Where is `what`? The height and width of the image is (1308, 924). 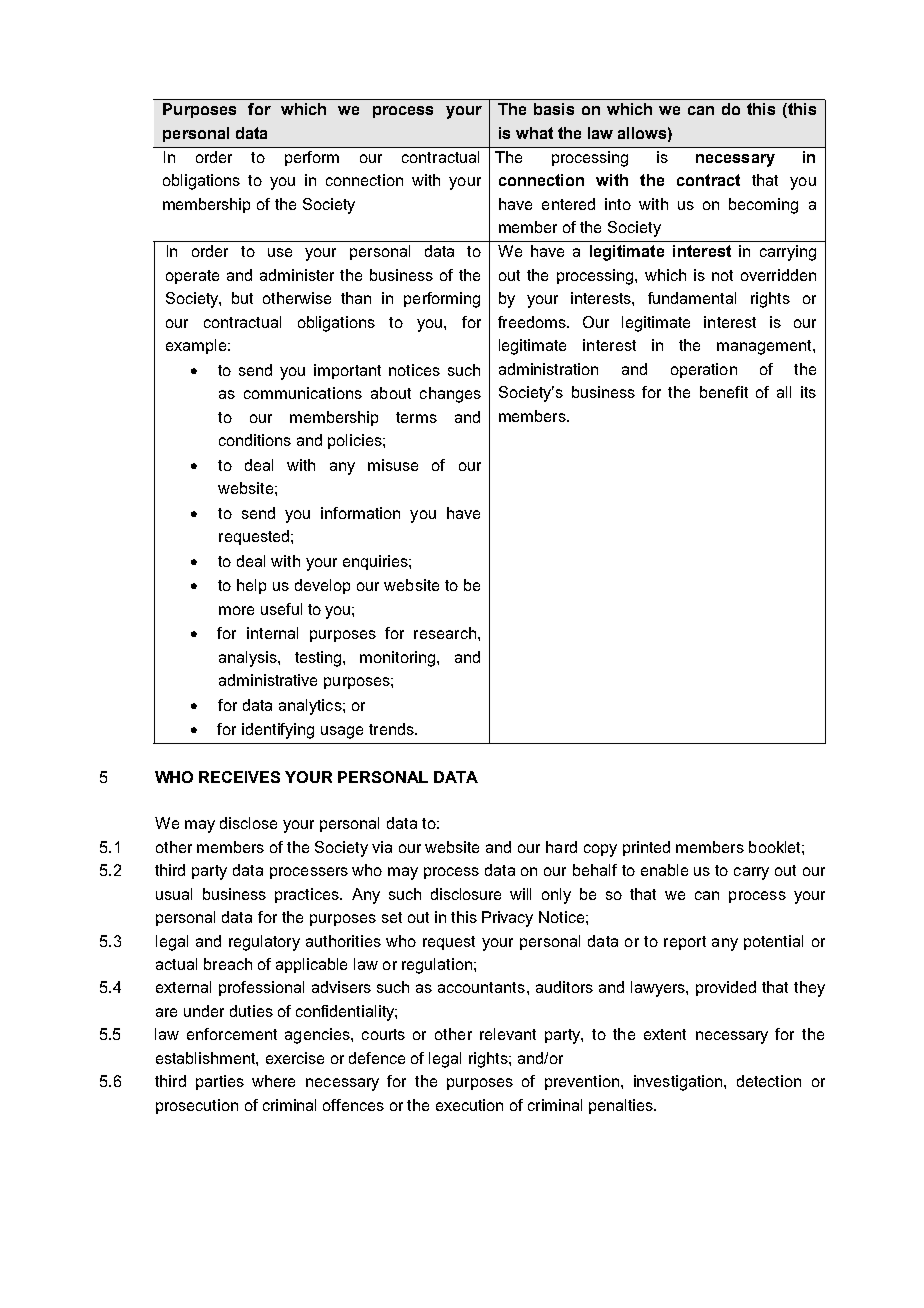 what is located at coordinates (534, 133).
